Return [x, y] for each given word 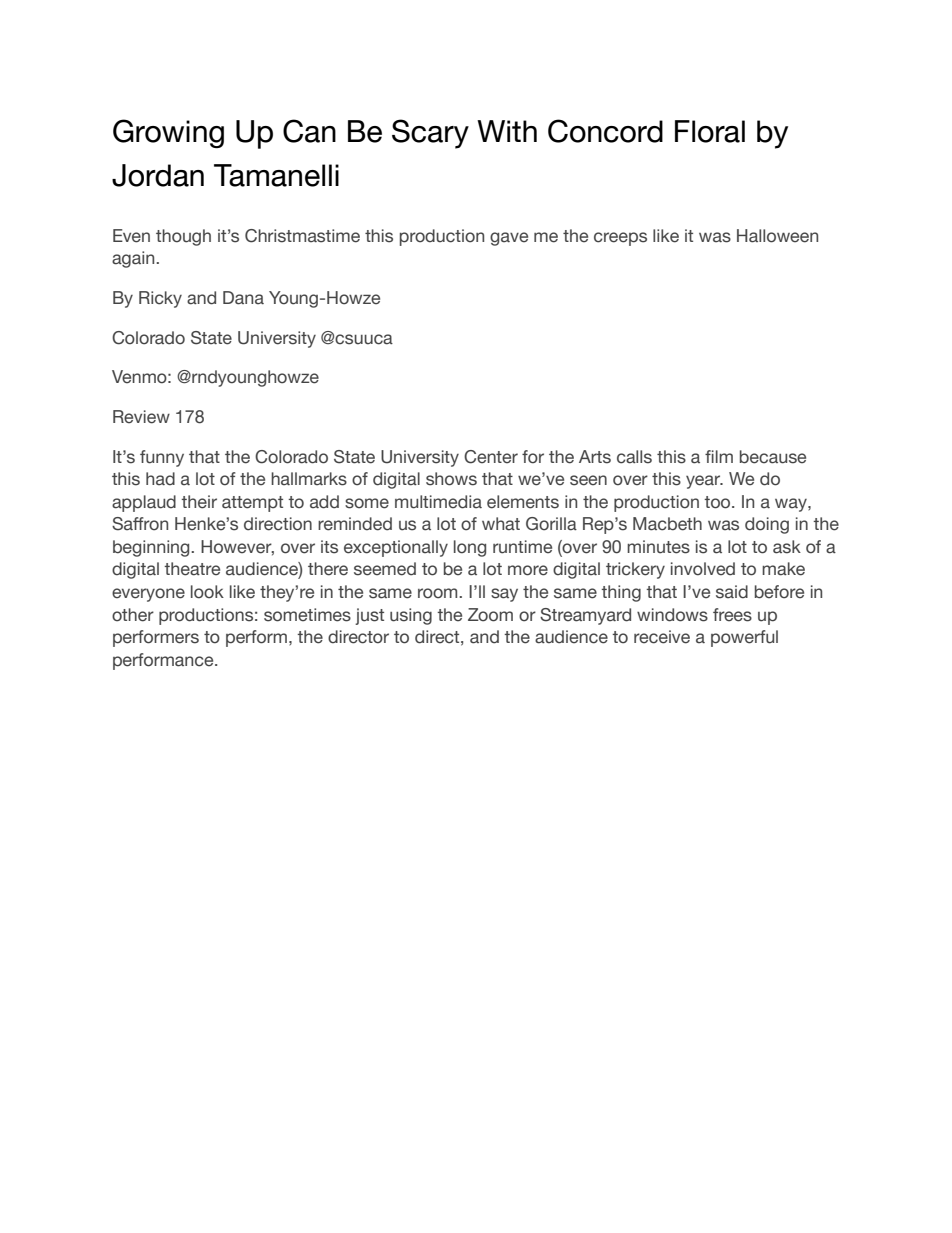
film [719, 456]
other [133, 615]
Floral [710, 131]
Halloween [777, 236]
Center [491, 457]
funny [162, 458]
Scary [430, 134]
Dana [243, 298]
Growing [168, 133]
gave [509, 239]
